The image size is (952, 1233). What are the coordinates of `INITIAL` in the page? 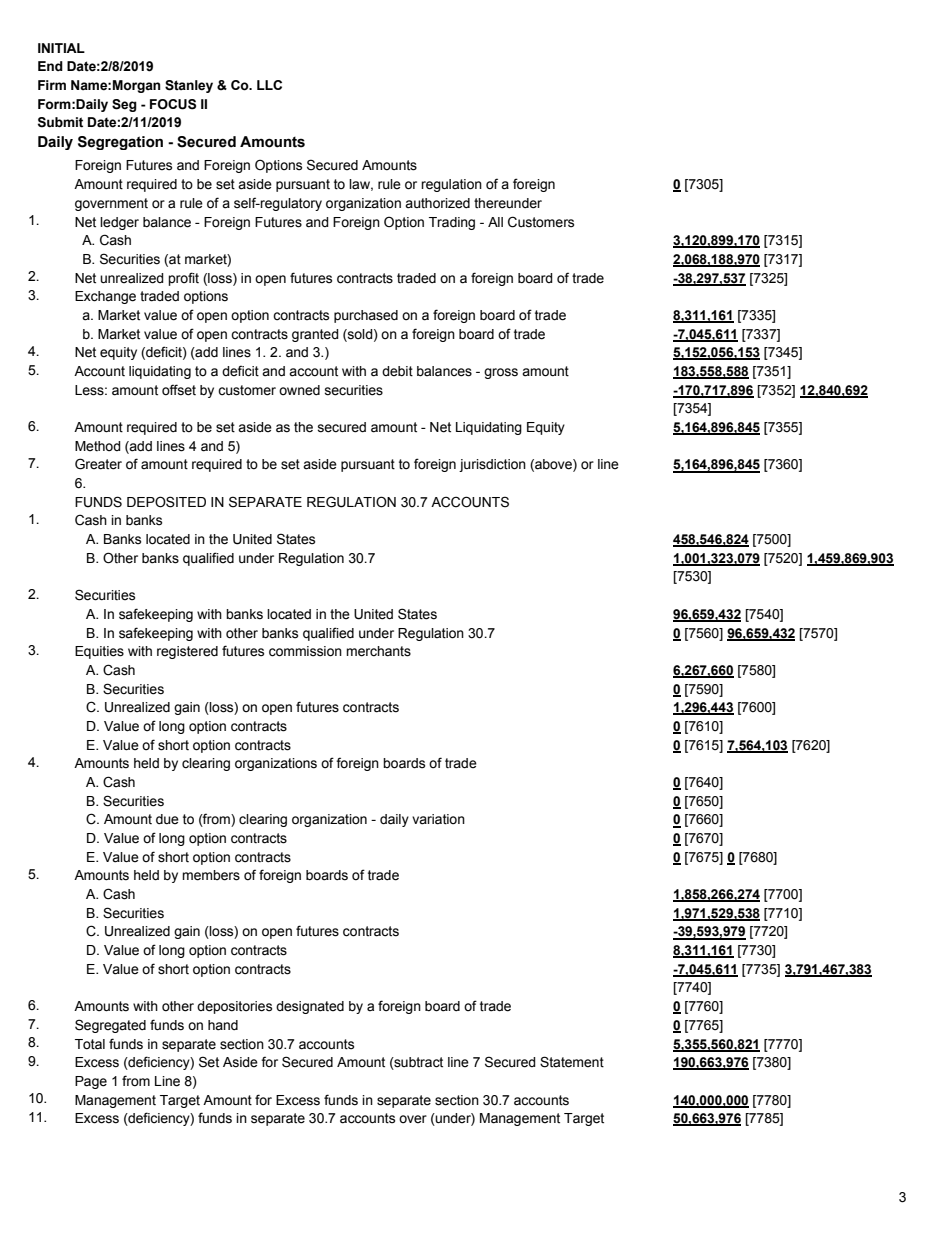 It's located at (61, 48).
